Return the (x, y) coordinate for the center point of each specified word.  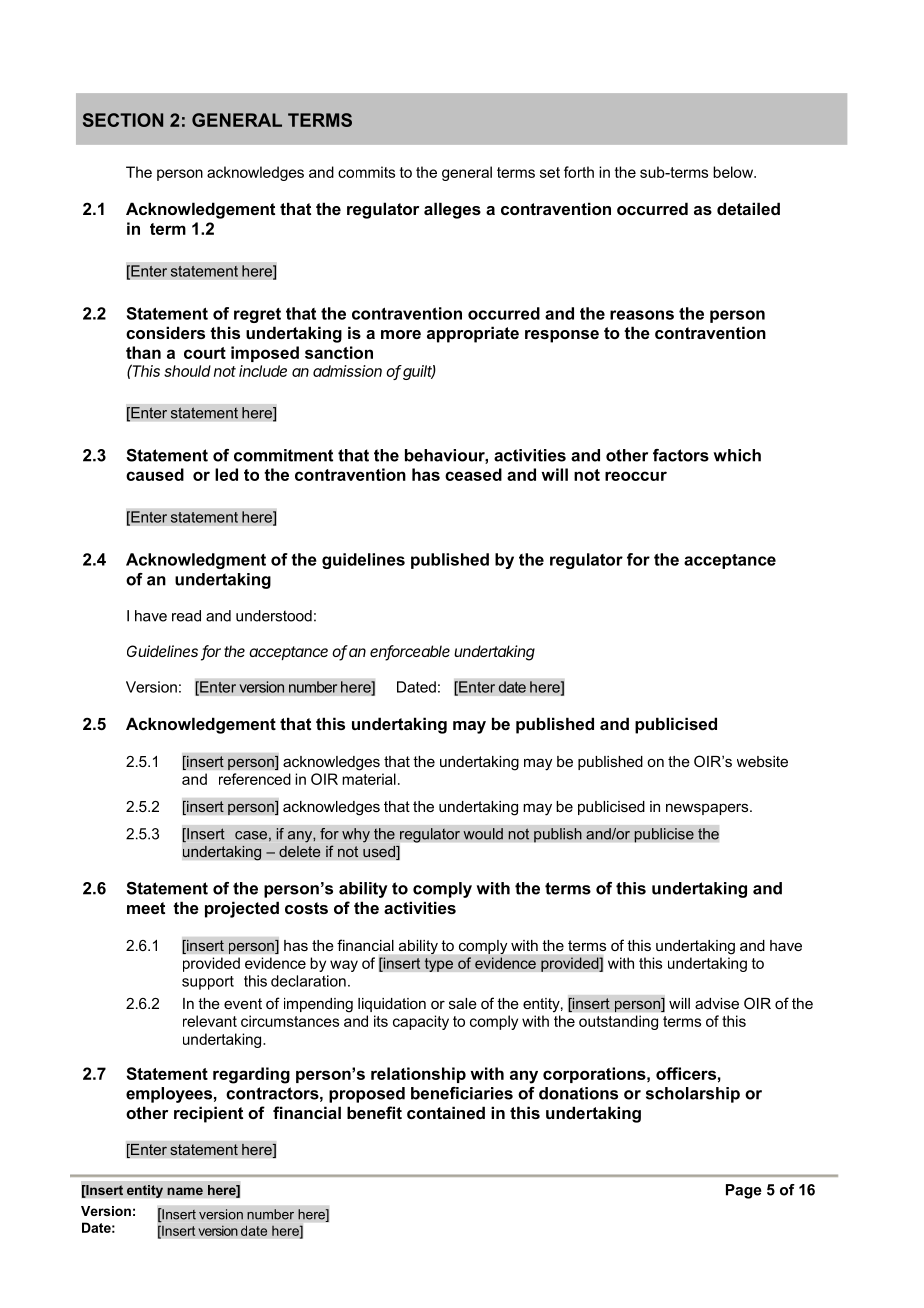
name (185, 1191)
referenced (255, 779)
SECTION (123, 120)
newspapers (708, 809)
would (483, 834)
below (734, 172)
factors (681, 455)
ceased (473, 474)
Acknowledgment (196, 561)
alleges (452, 210)
